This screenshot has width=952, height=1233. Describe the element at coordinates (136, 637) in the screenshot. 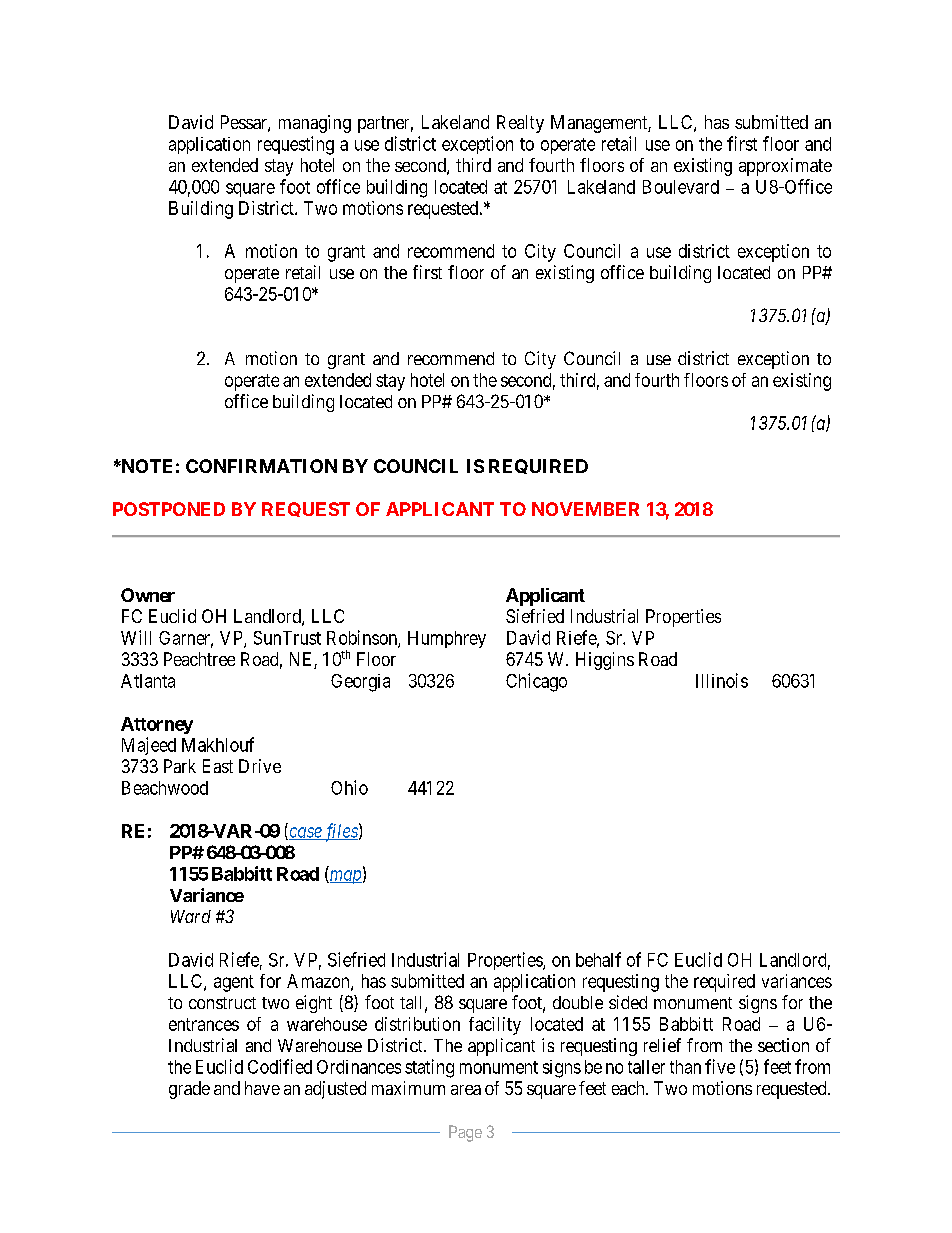

I see `Will` at that location.
